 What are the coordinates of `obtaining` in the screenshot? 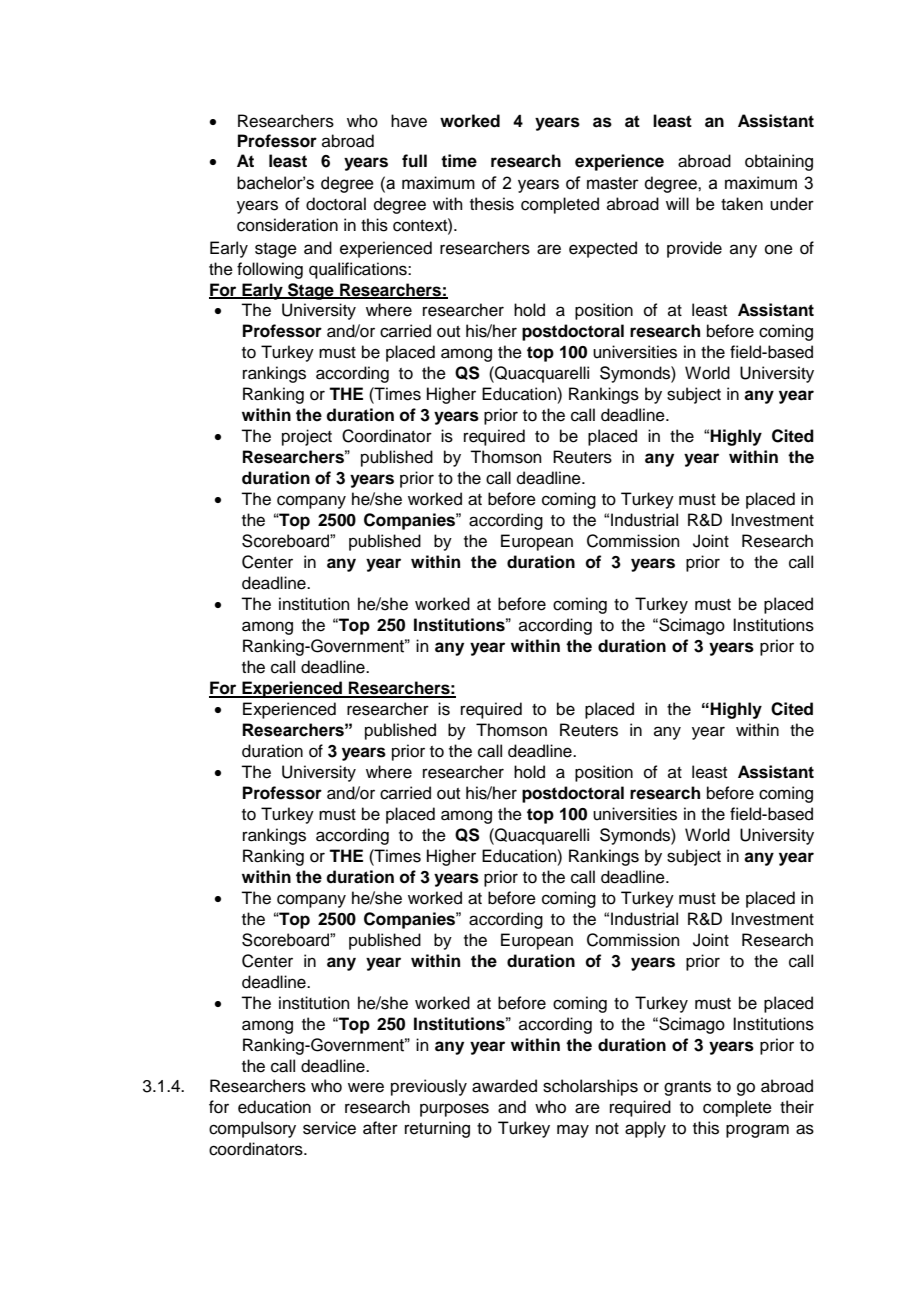 It's located at (779, 162).
